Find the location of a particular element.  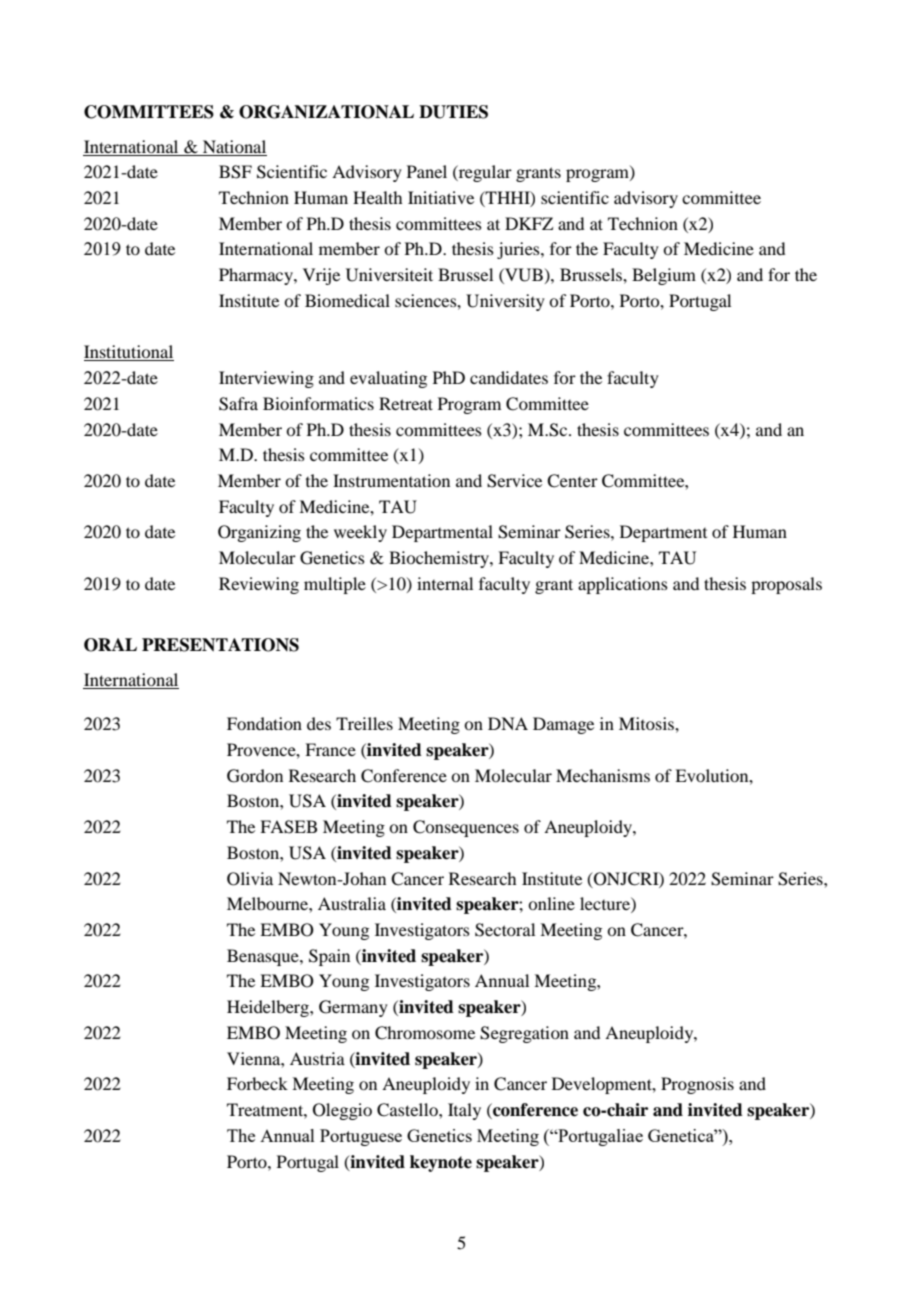

Consequences is located at coordinates (466, 828).
